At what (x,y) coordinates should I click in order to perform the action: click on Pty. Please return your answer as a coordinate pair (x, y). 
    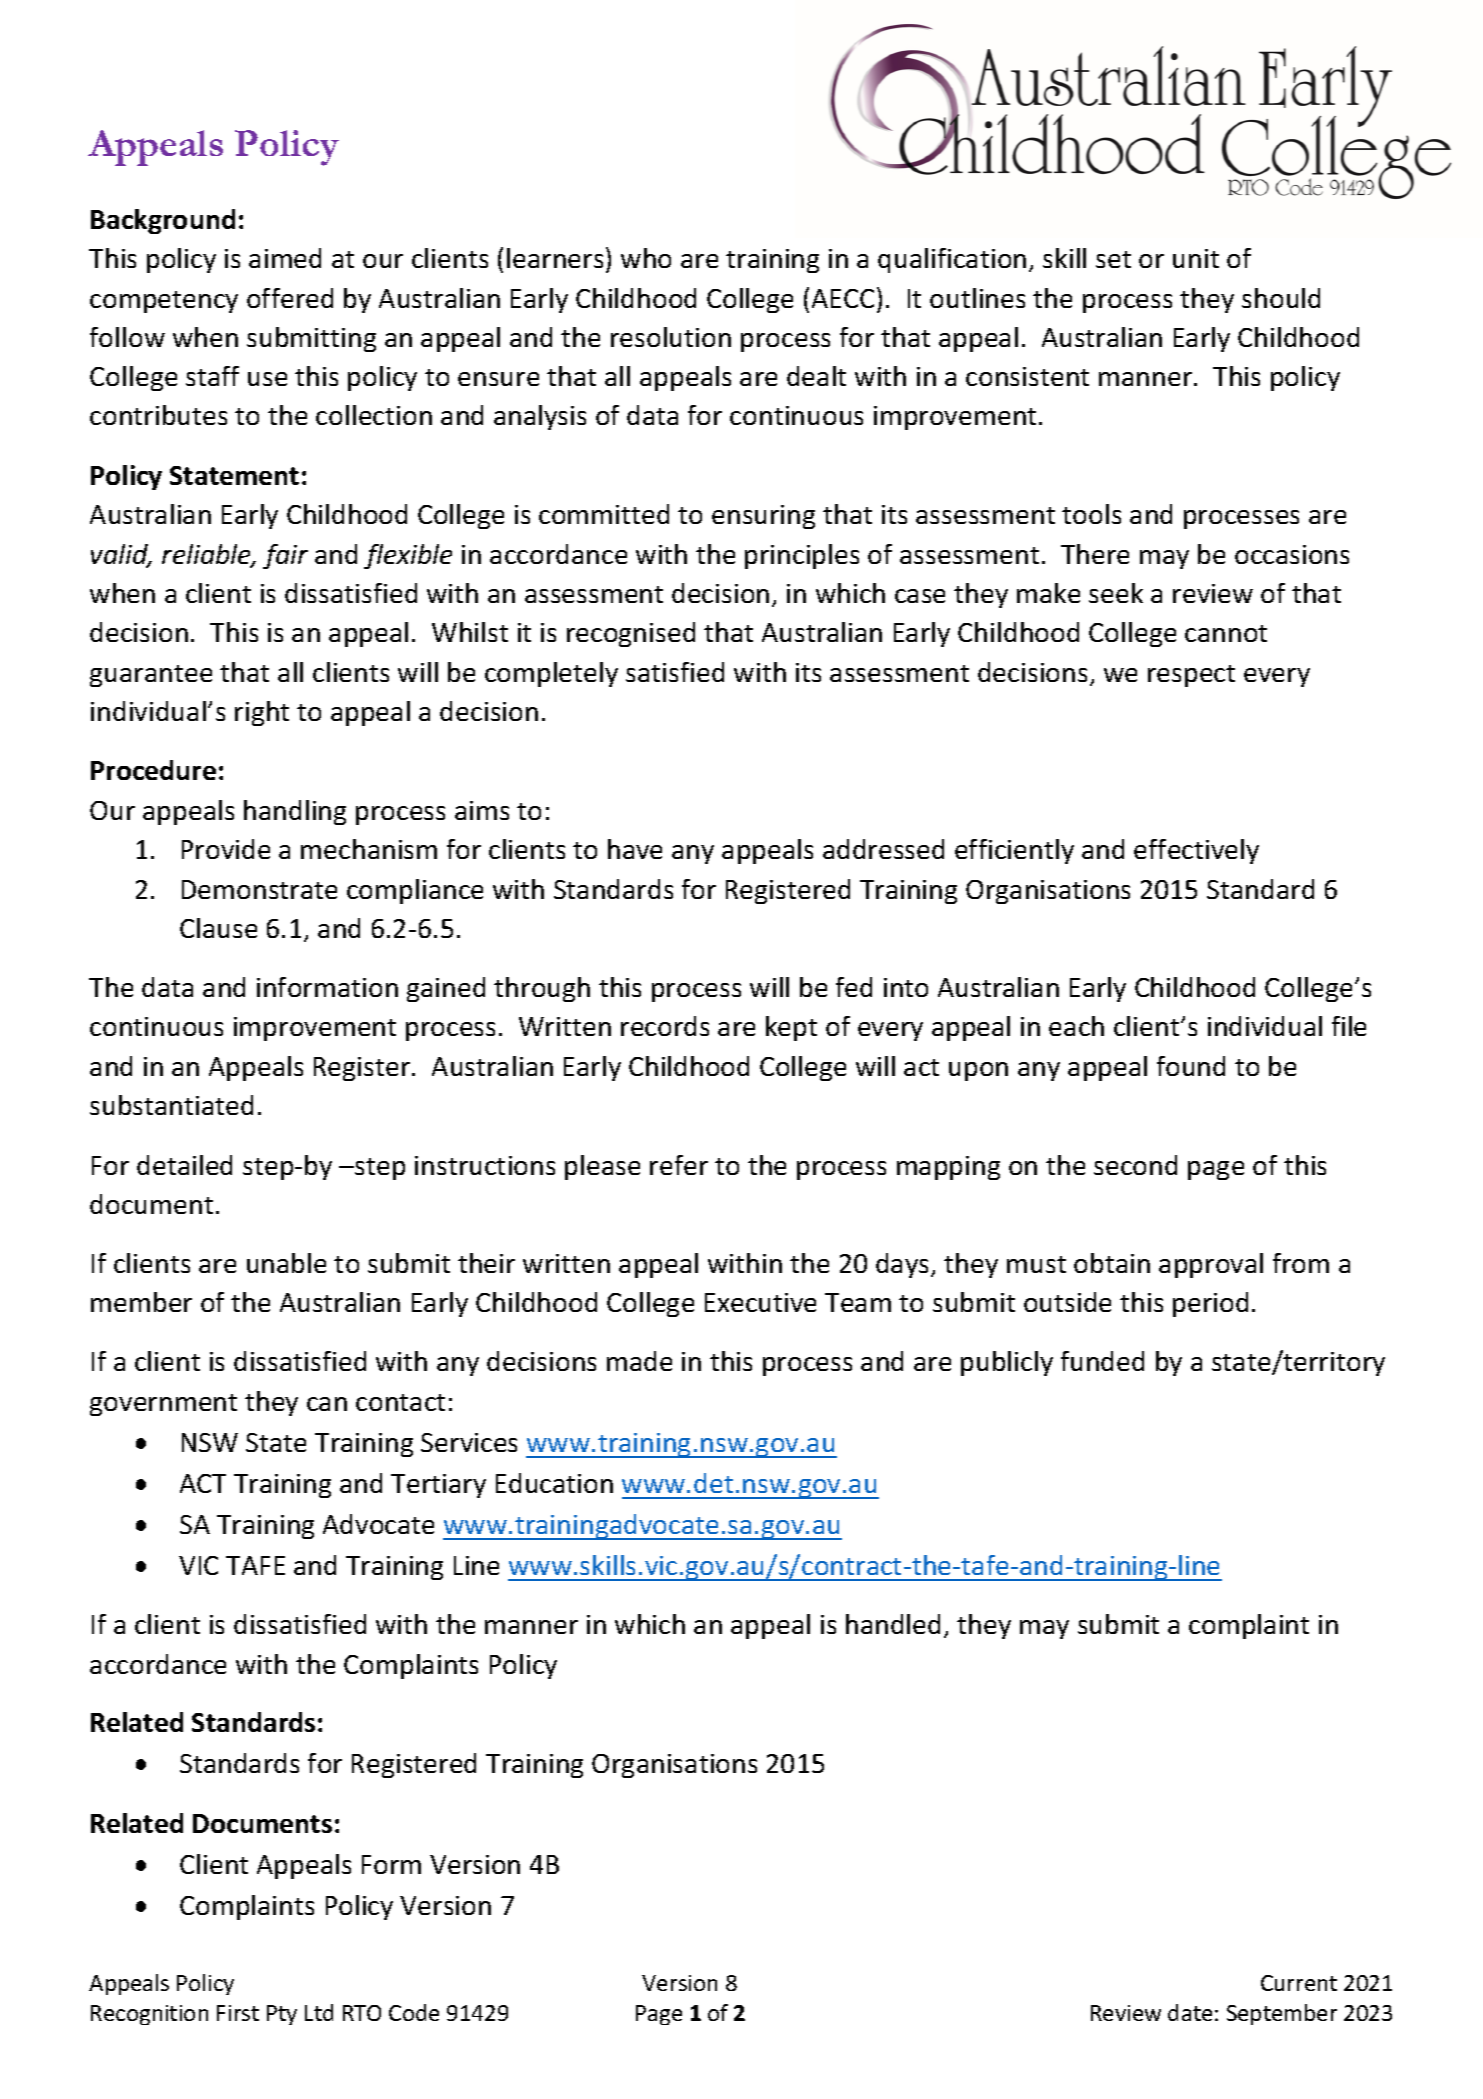
    Looking at the image, I should click on (282, 2015).
